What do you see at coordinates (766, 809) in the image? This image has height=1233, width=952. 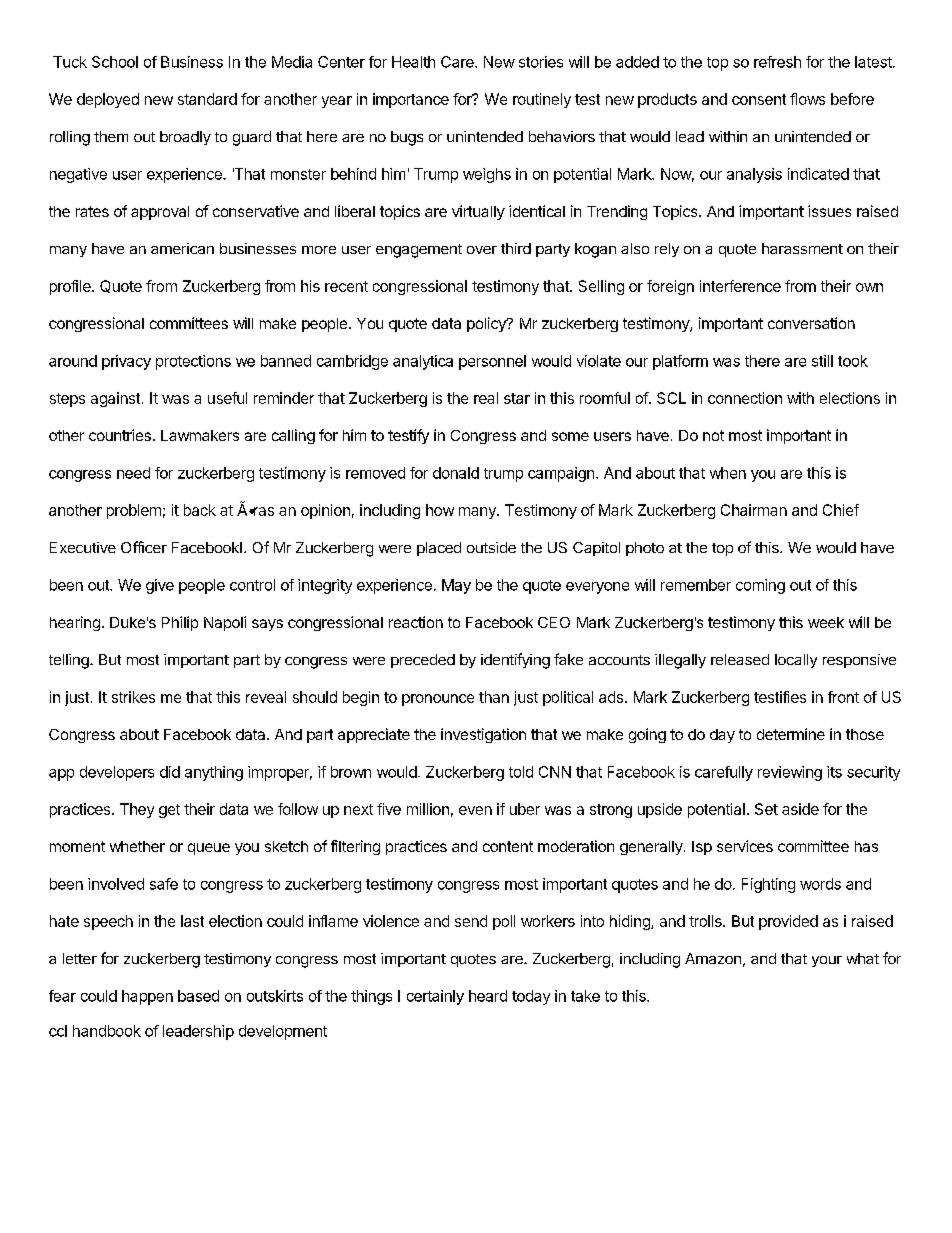 I see `Set` at bounding box center [766, 809].
